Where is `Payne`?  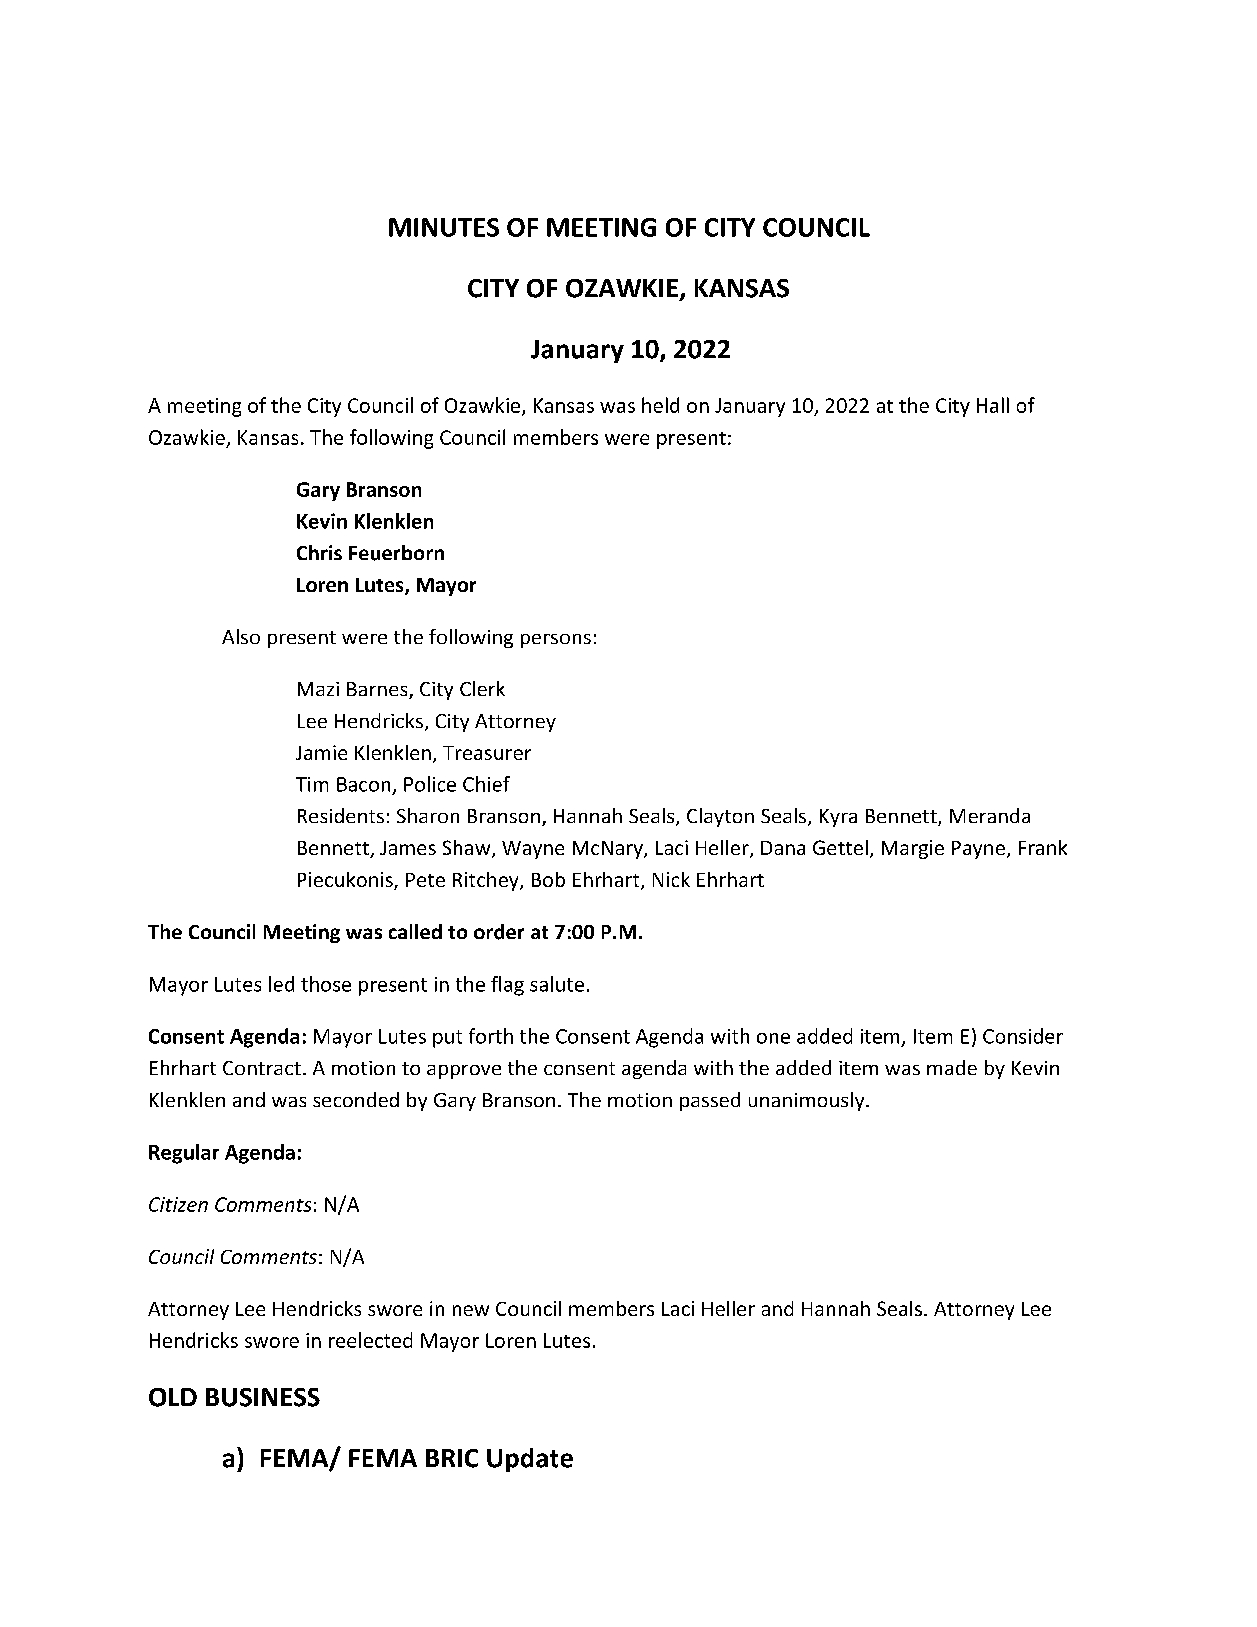
Payne is located at coordinates (978, 850).
